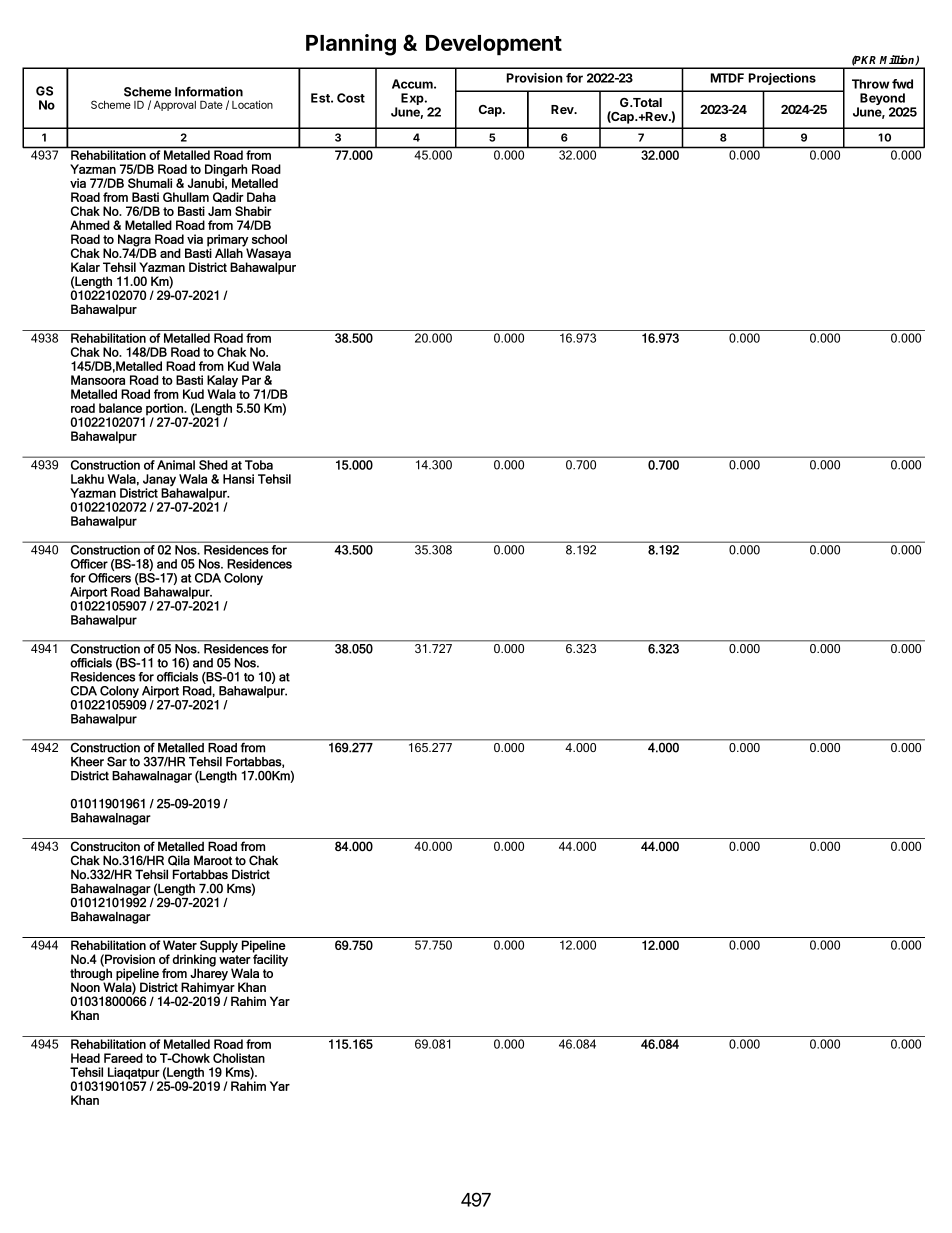 The height and width of the screenshot is (1233, 952). Describe the element at coordinates (882, 100) in the screenshot. I see `Beyond` at that location.
